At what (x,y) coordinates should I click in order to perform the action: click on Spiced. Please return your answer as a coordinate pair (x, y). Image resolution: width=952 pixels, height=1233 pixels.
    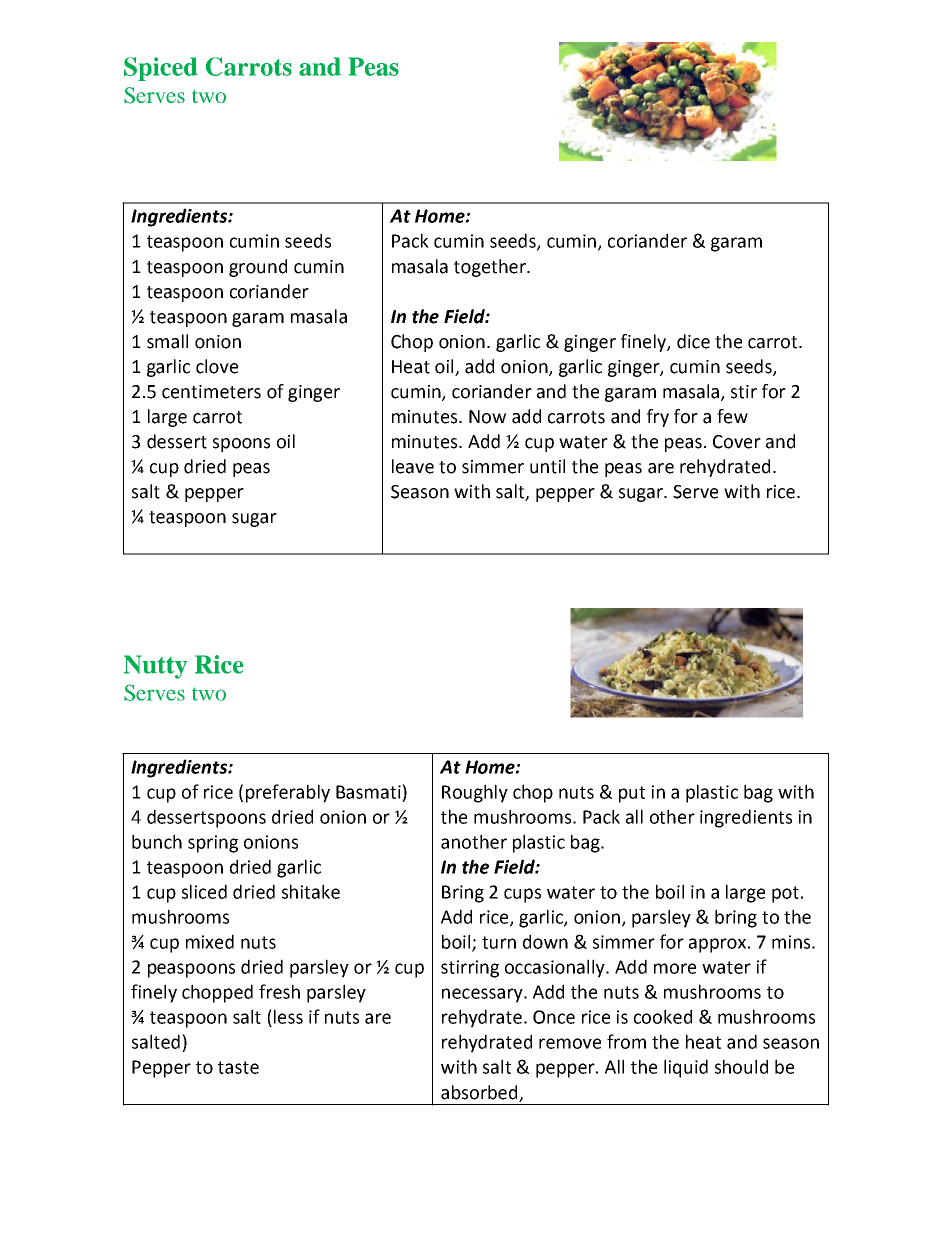
    Looking at the image, I should click on (161, 69).
